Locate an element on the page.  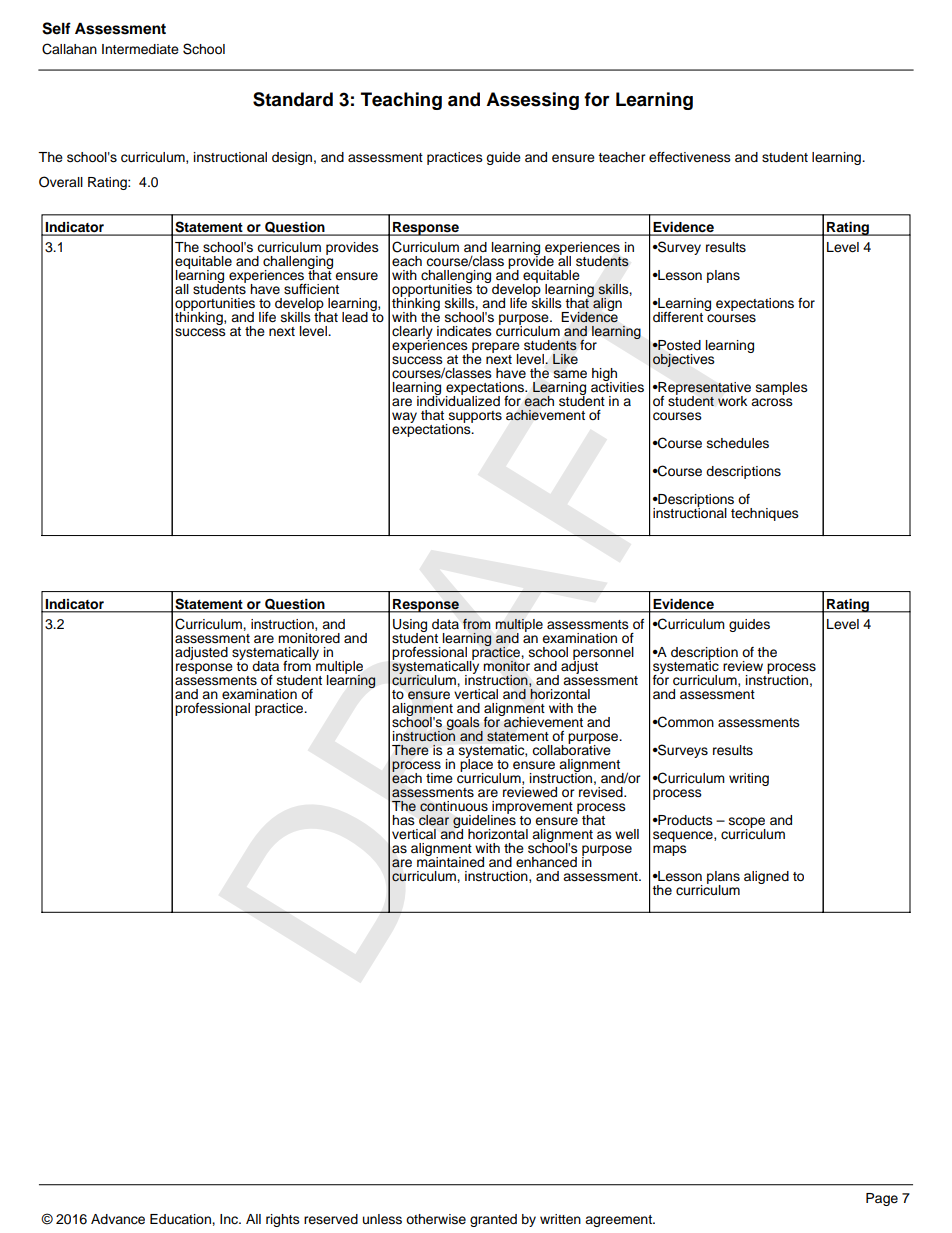
Intermediate is located at coordinates (140, 49).
